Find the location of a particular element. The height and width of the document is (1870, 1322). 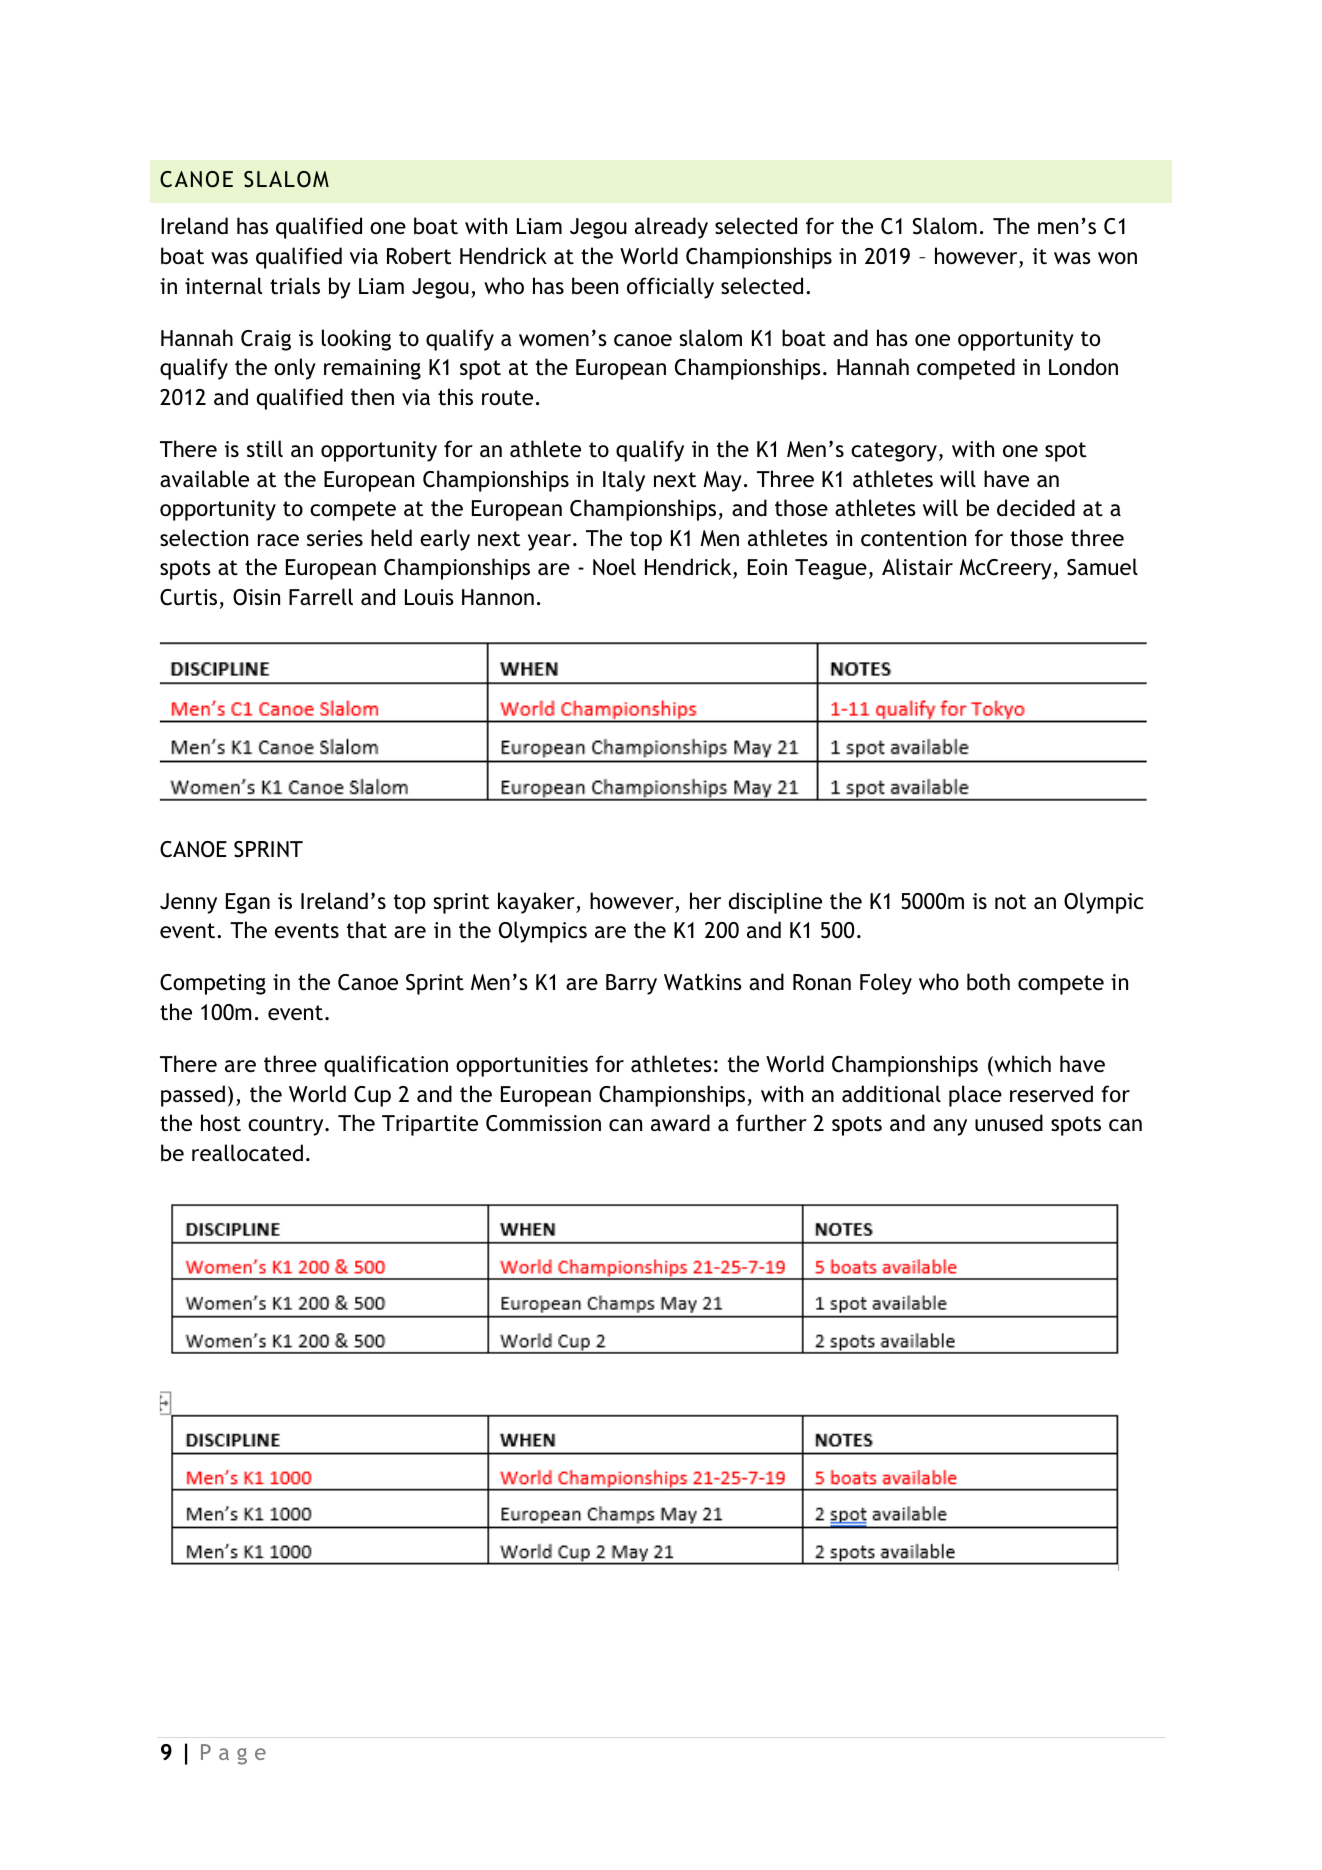

race is located at coordinates (278, 540).
